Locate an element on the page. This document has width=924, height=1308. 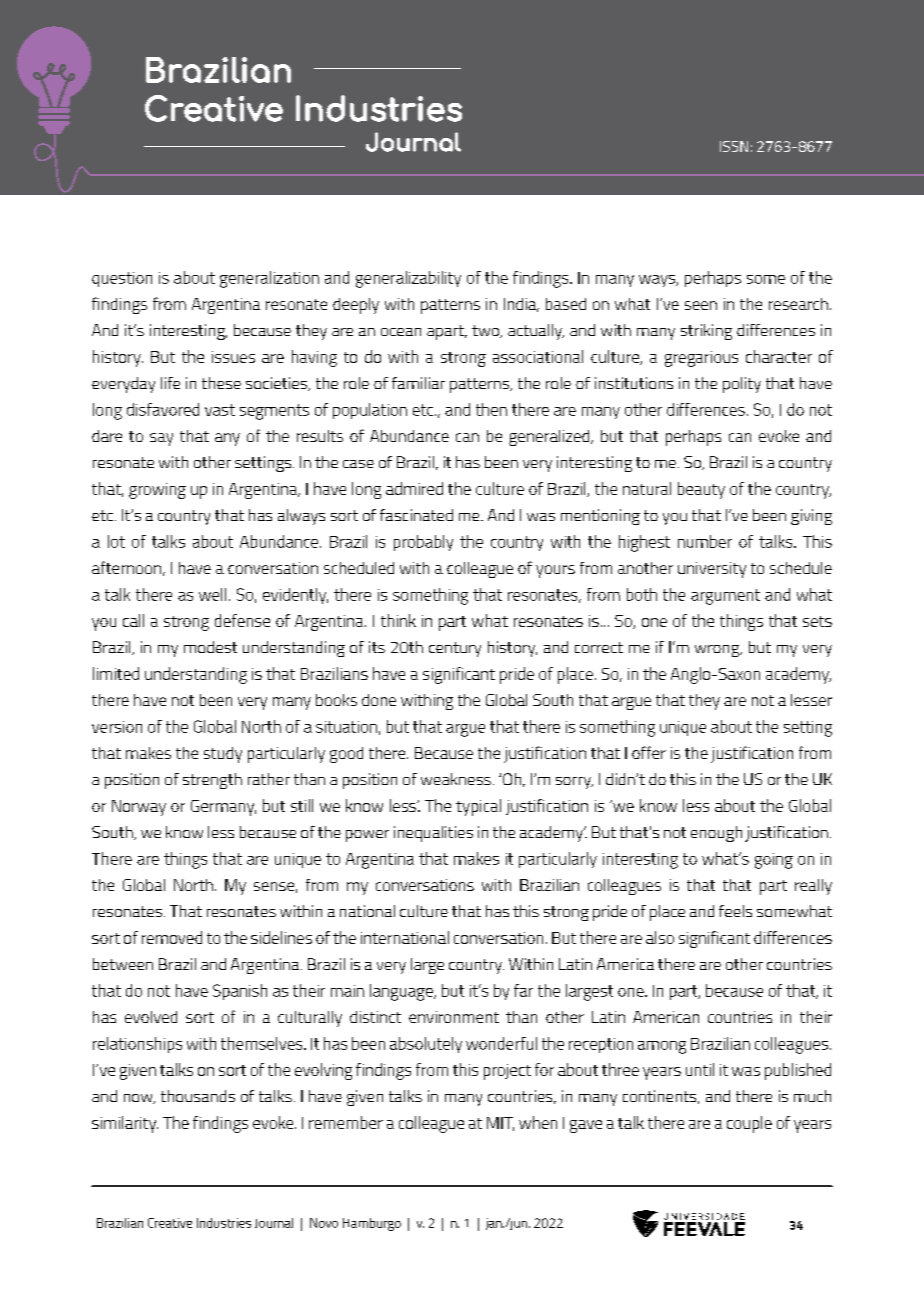
generalizability is located at coordinates (408, 279).
